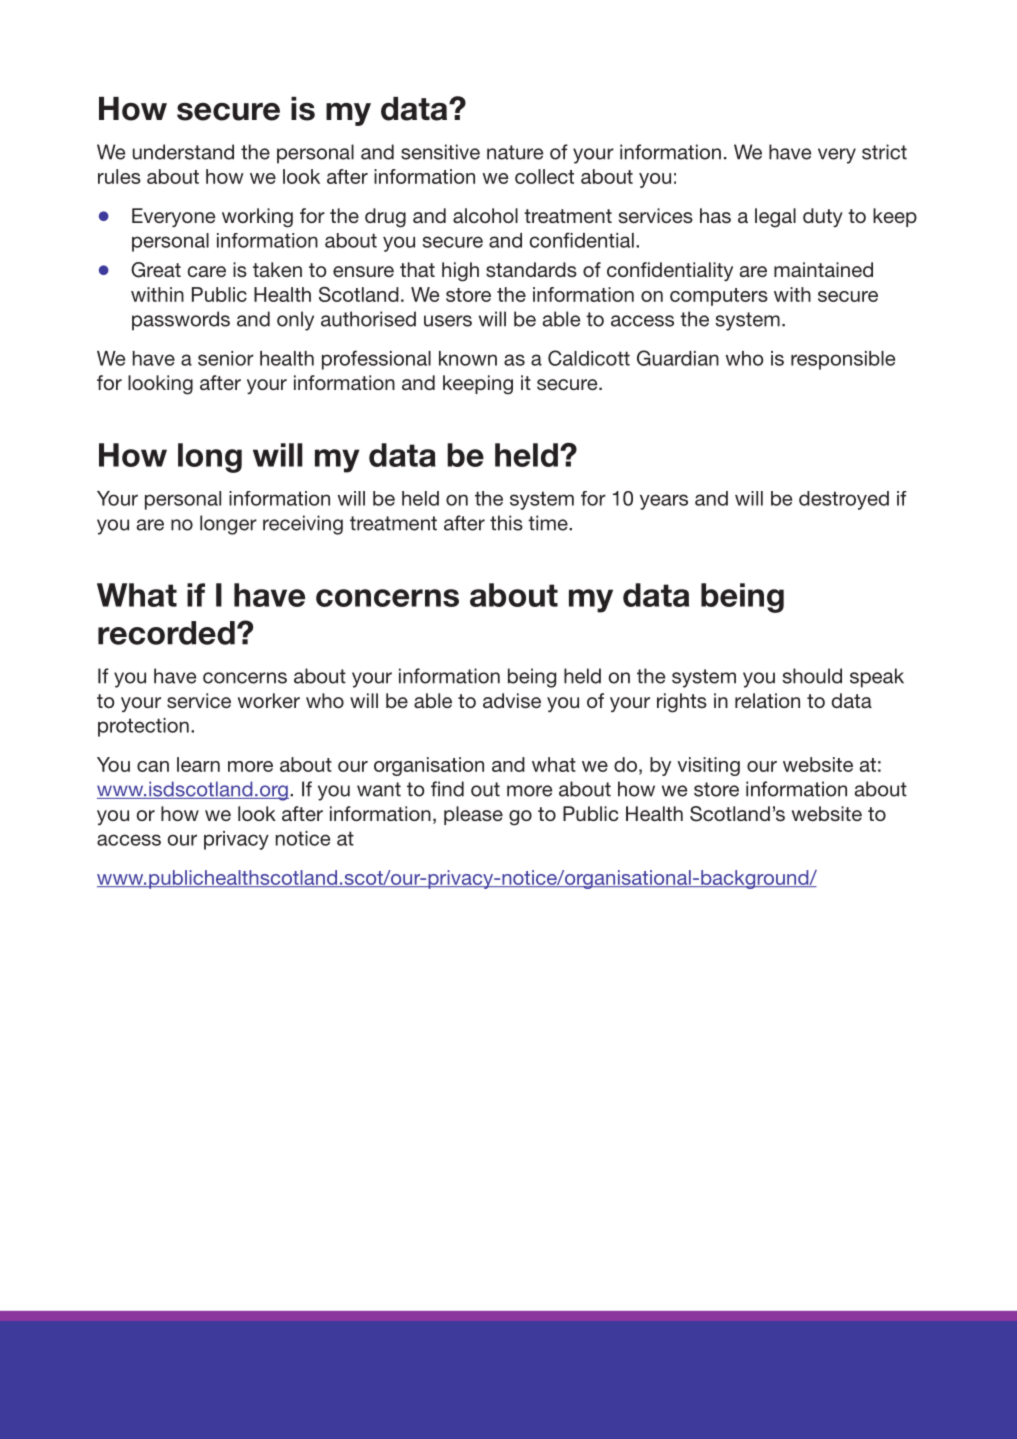 The height and width of the screenshot is (1439, 1017). I want to click on learn, so click(198, 764).
